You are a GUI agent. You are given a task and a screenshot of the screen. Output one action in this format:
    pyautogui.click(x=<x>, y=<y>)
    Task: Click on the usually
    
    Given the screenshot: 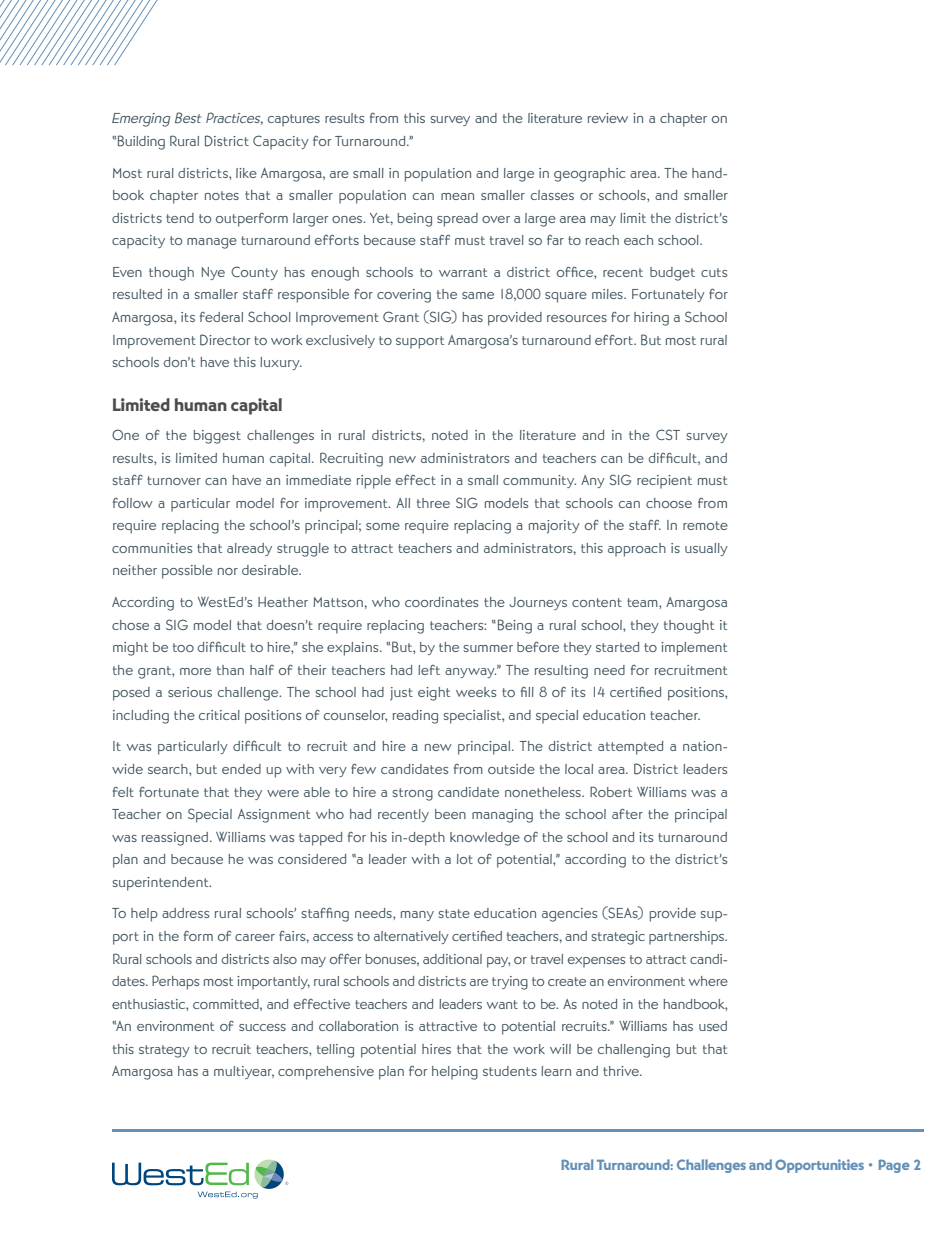 What is the action you would take?
    pyautogui.click(x=706, y=549)
